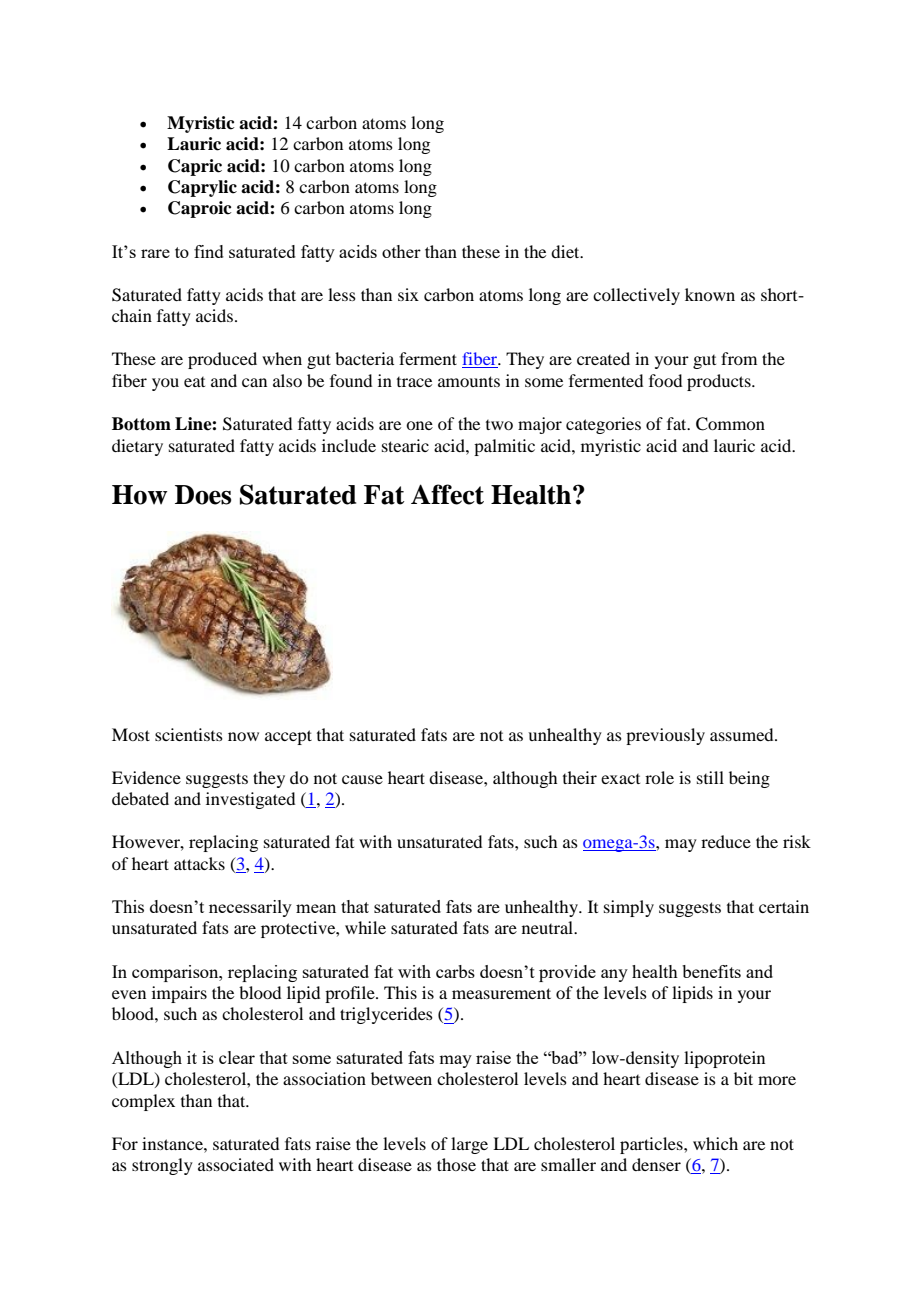 The image size is (924, 1308). What do you see at coordinates (720, 382) in the image?
I see `products` at bounding box center [720, 382].
